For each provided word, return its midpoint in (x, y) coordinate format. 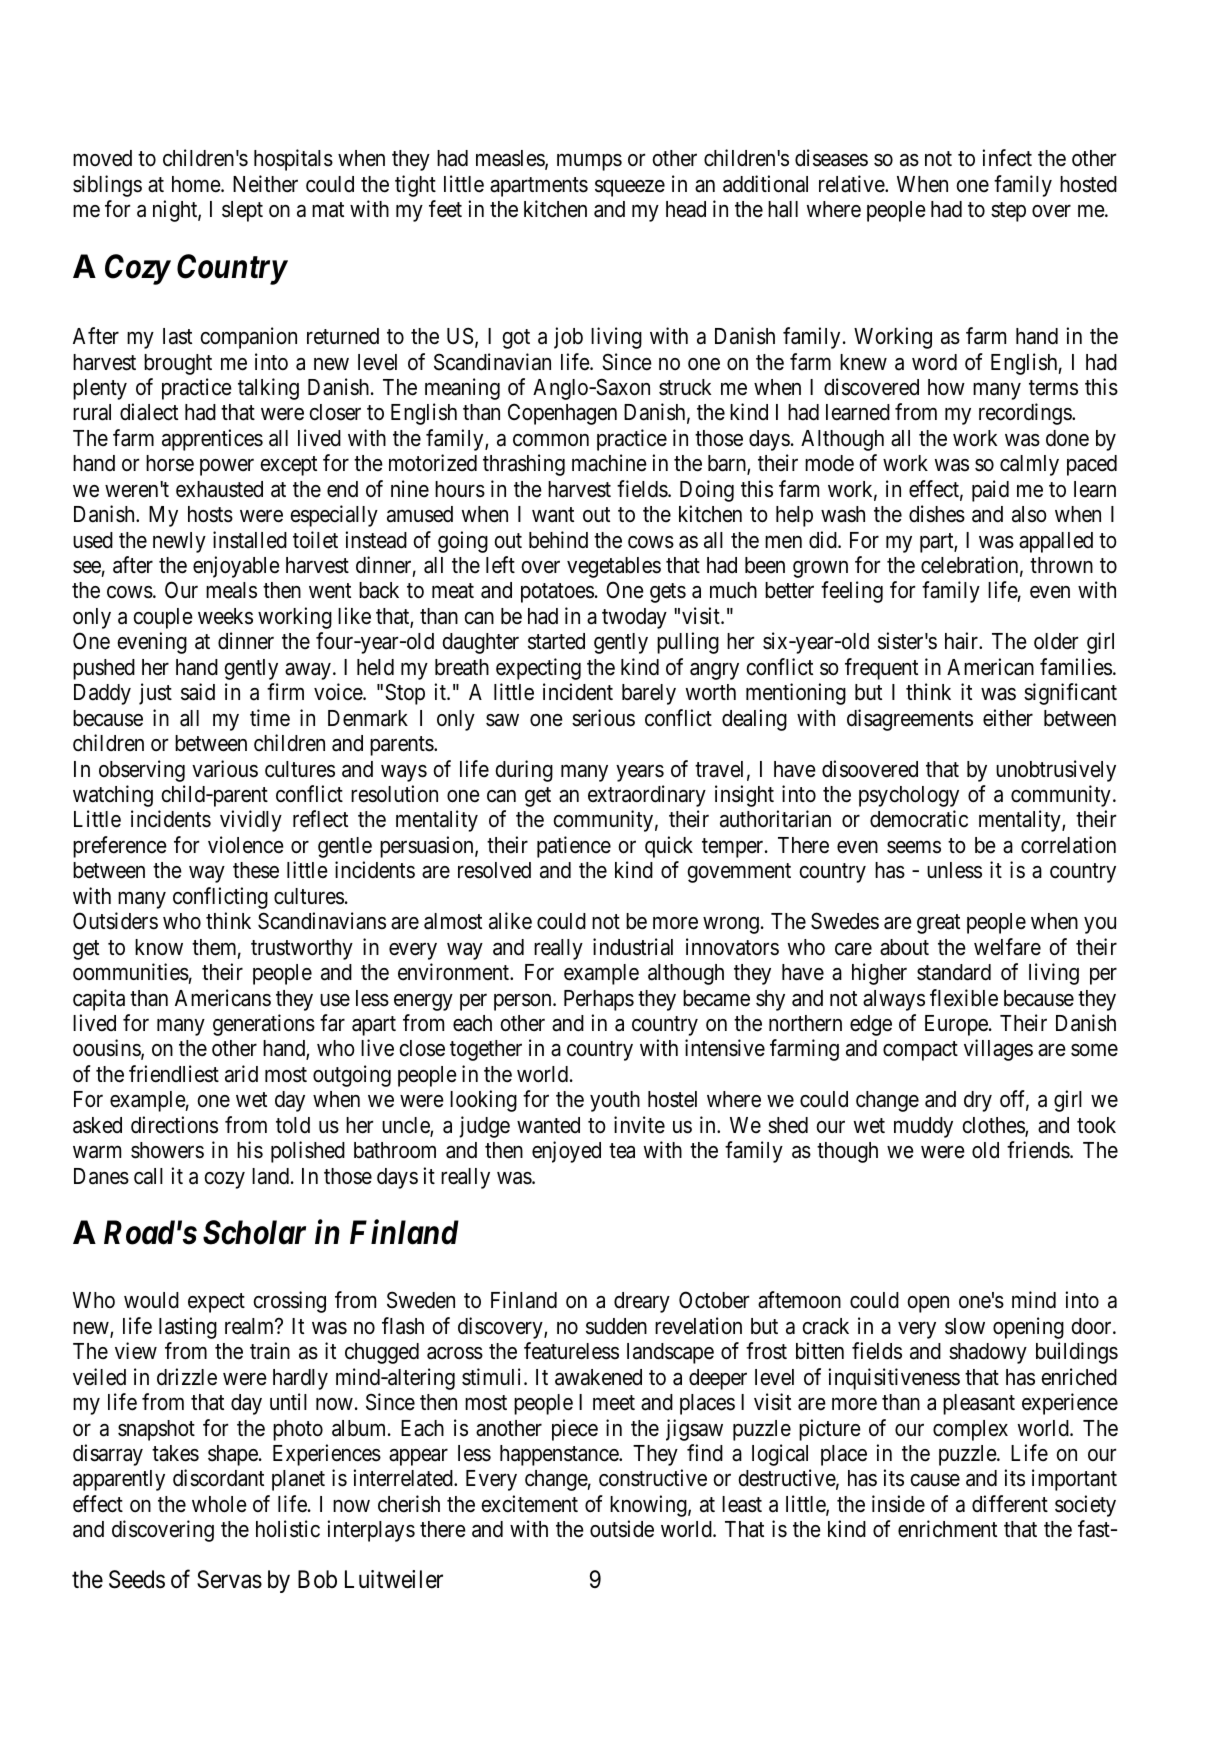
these (256, 870)
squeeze (630, 188)
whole (219, 1504)
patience (574, 847)
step (1008, 212)
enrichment (947, 1529)
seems (914, 847)
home (197, 184)
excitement (529, 1504)
